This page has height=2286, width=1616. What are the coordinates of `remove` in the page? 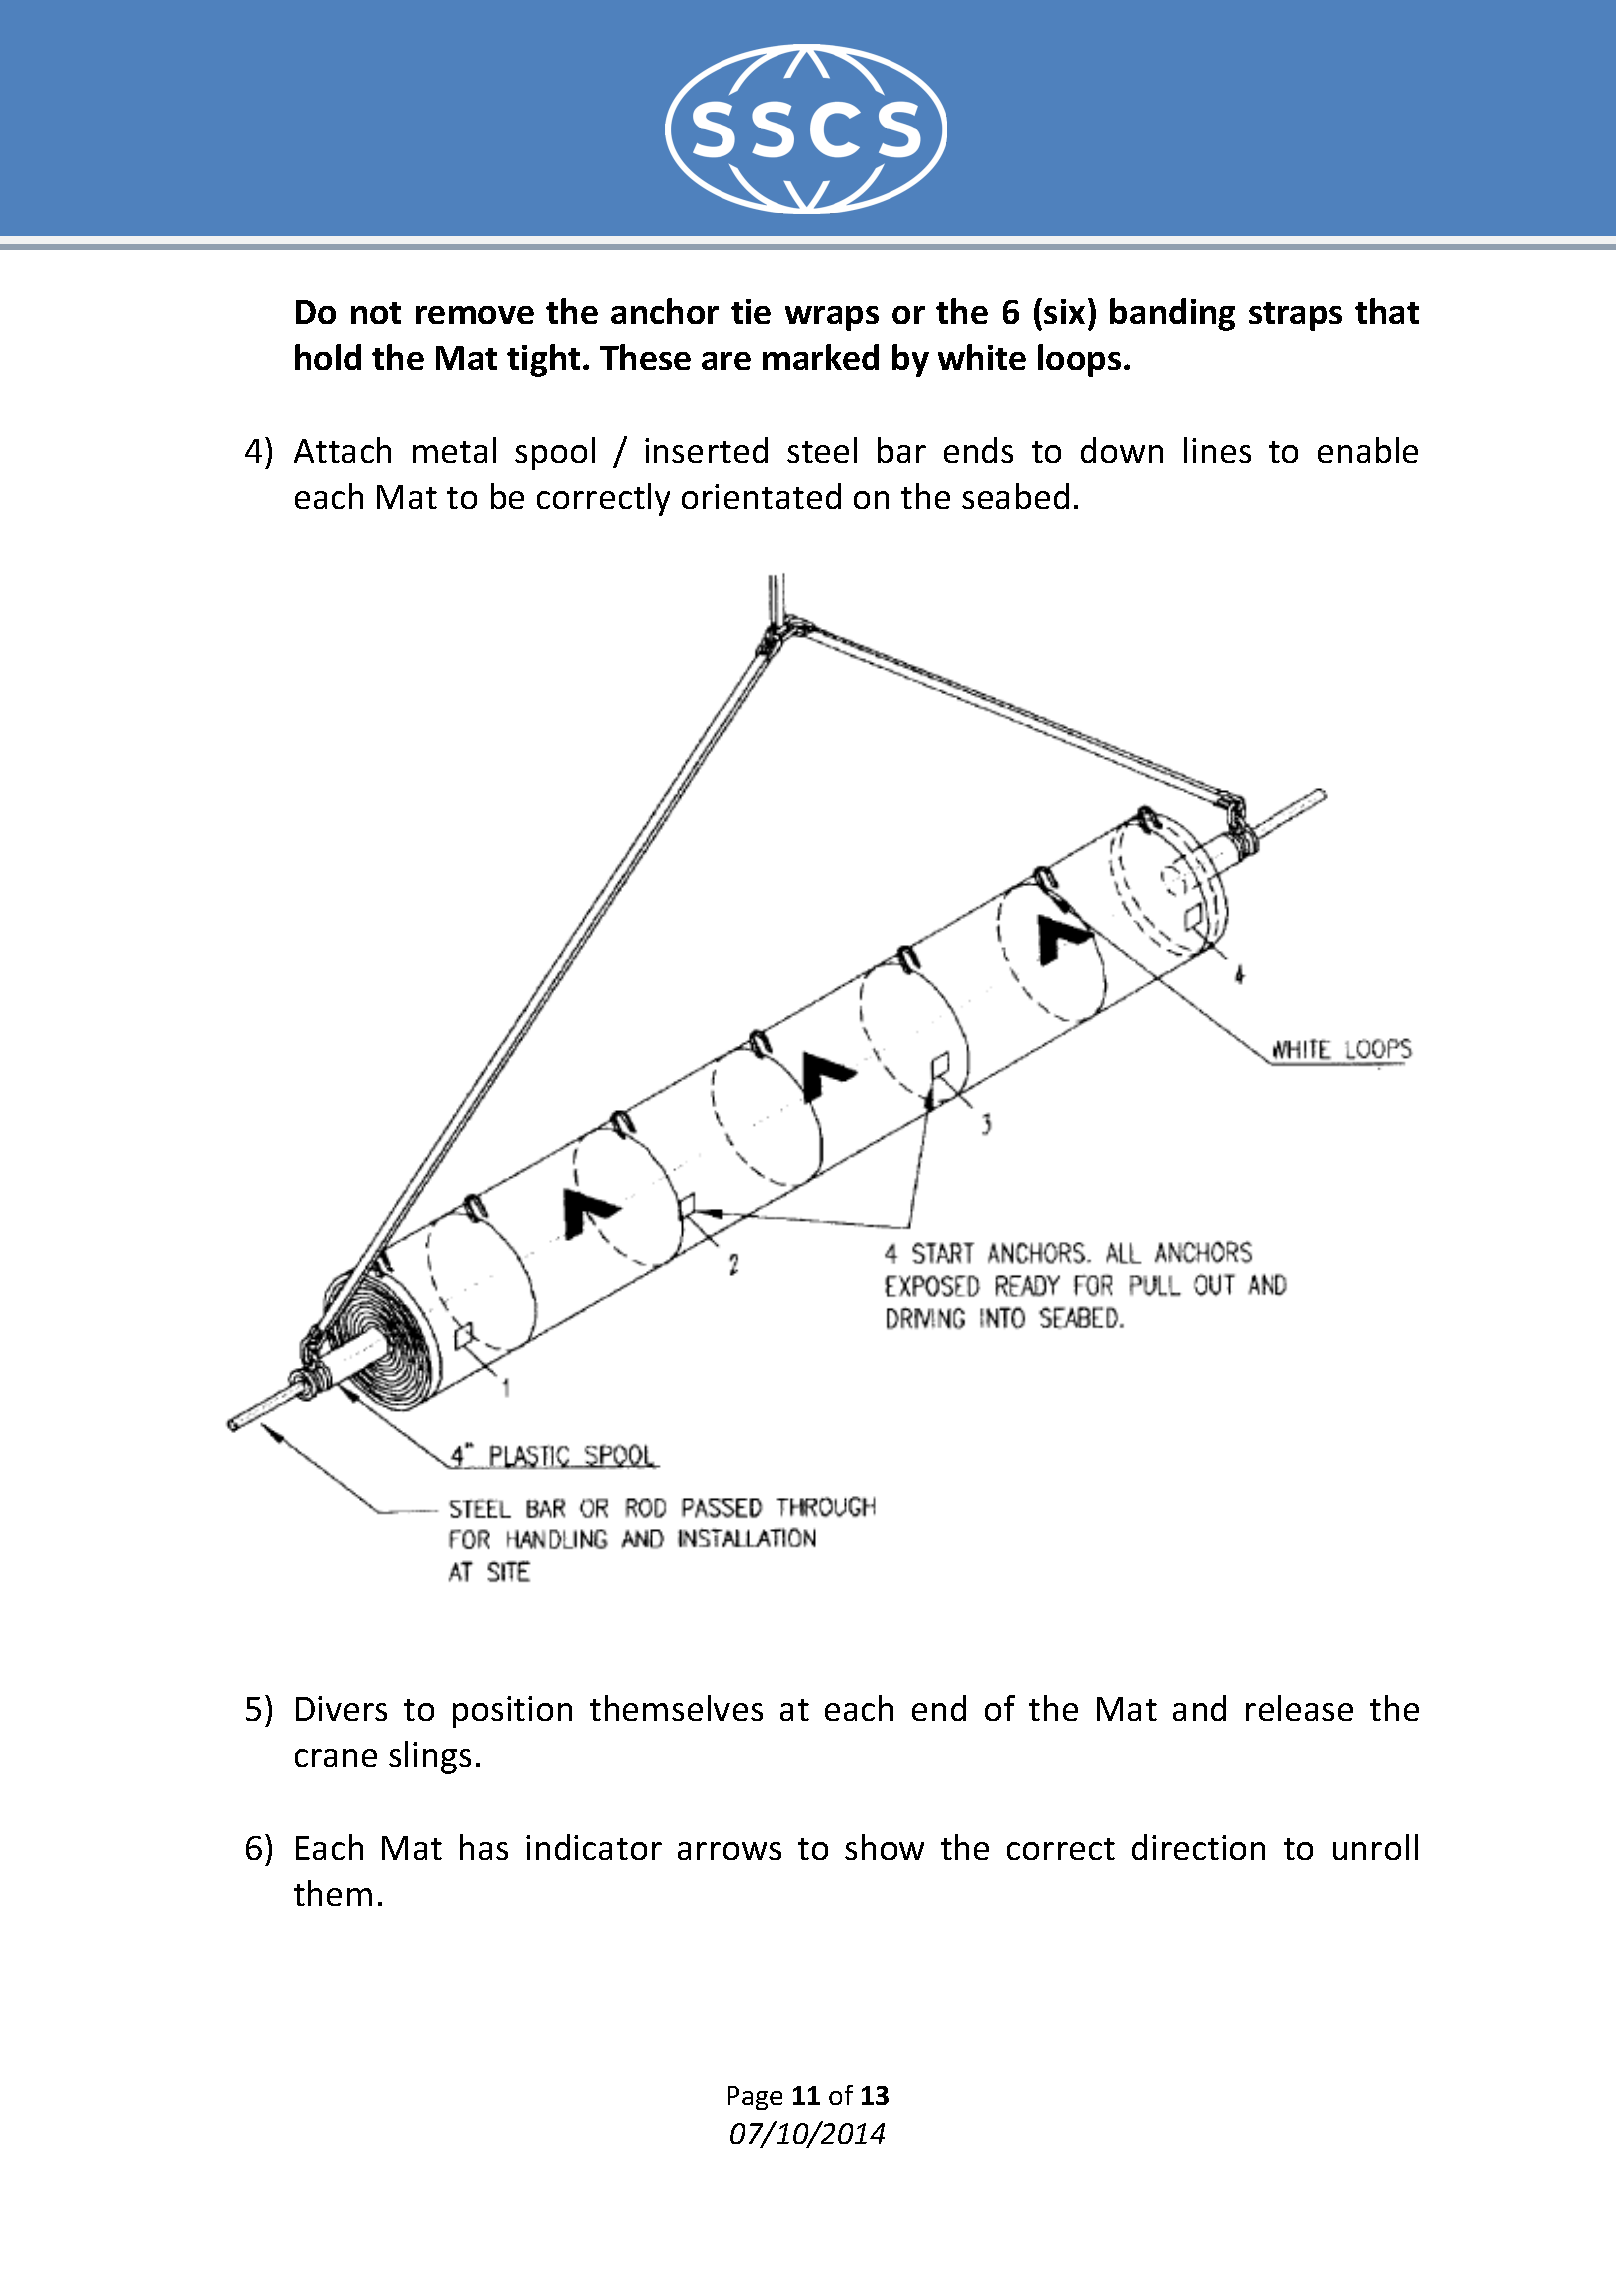 It's located at (475, 315).
